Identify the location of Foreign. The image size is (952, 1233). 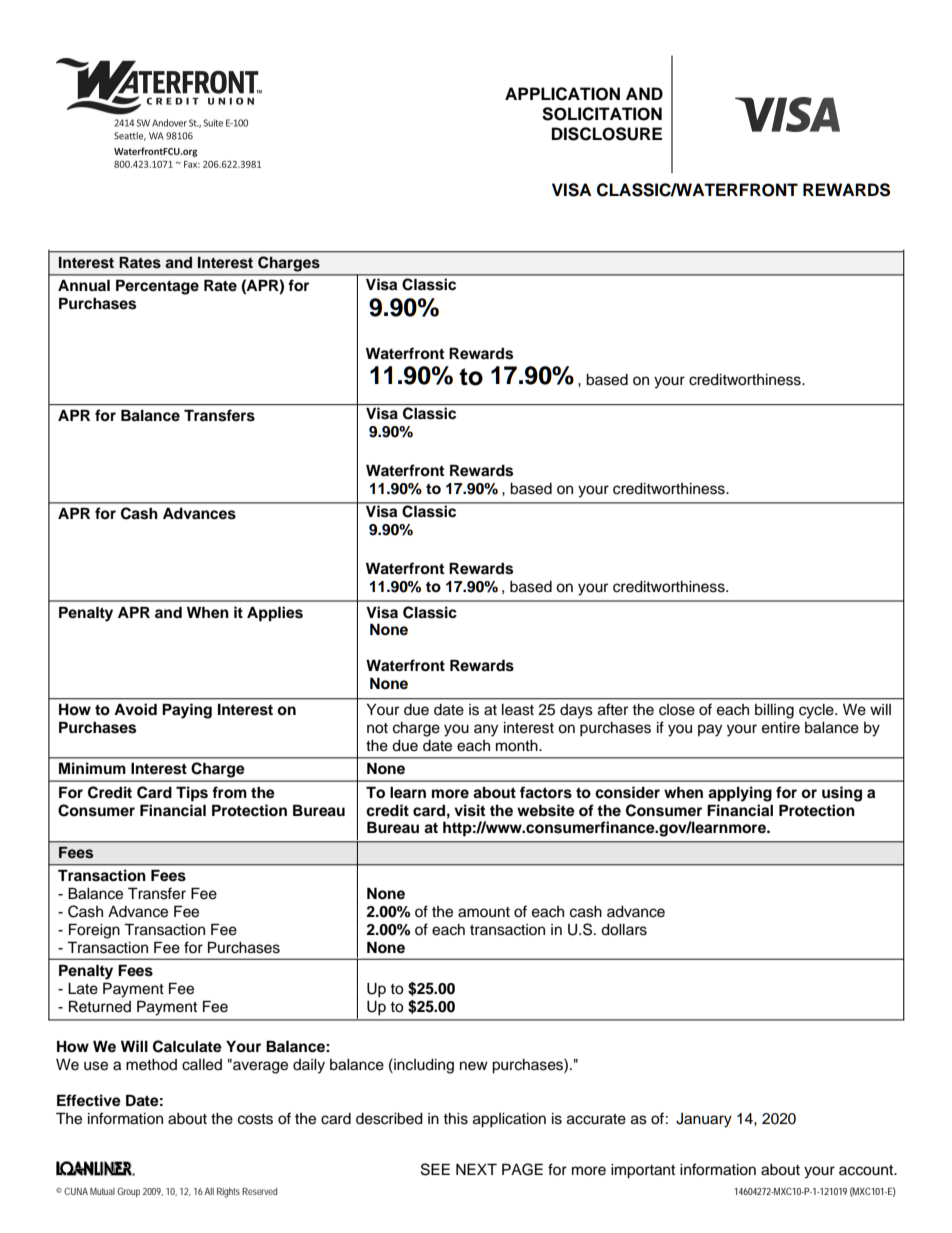
(94, 931).
